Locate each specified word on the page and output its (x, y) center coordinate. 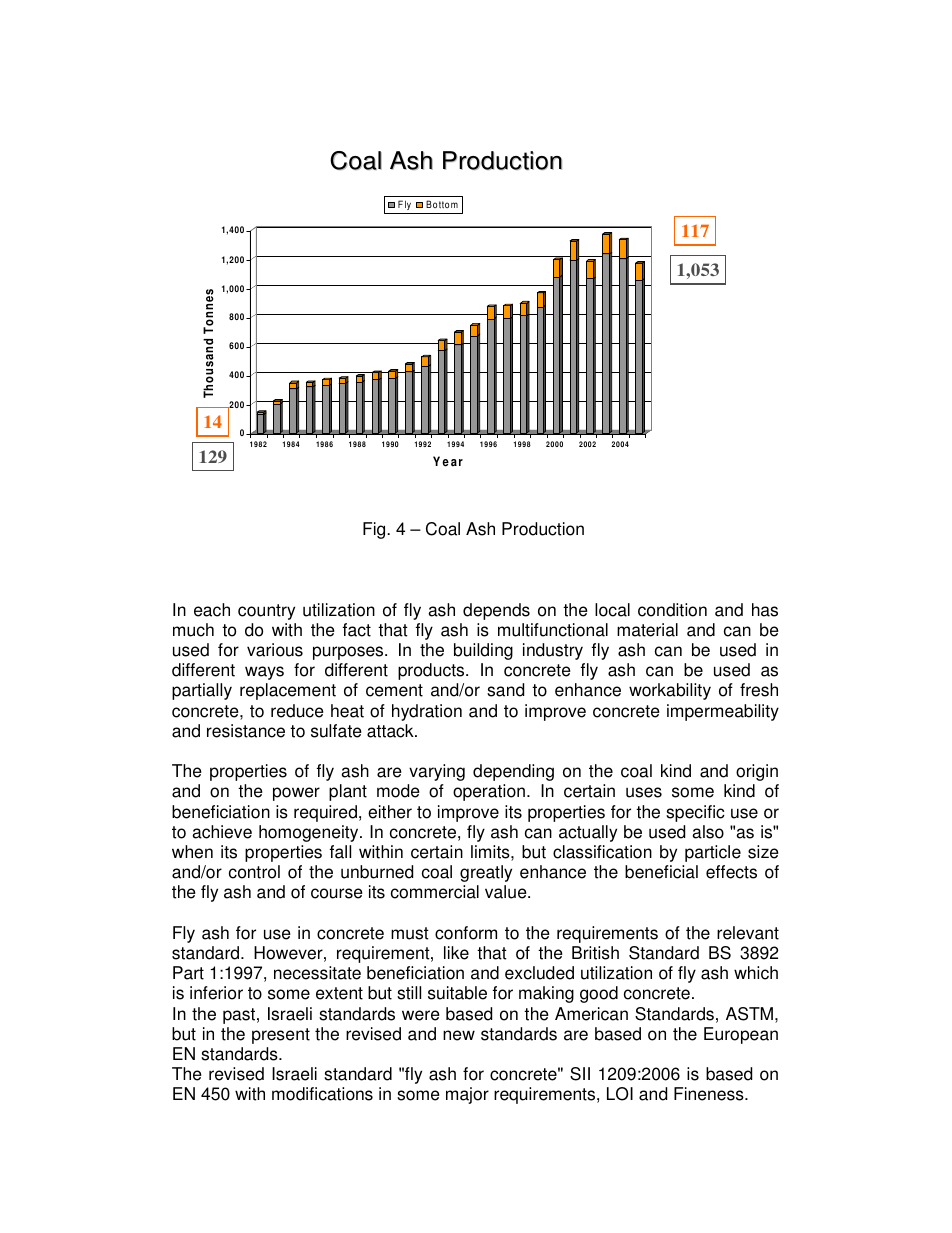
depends (496, 611)
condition (672, 610)
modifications (322, 1094)
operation (489, 792)
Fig (375, 530)
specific (695, 813)
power (296, 794)
